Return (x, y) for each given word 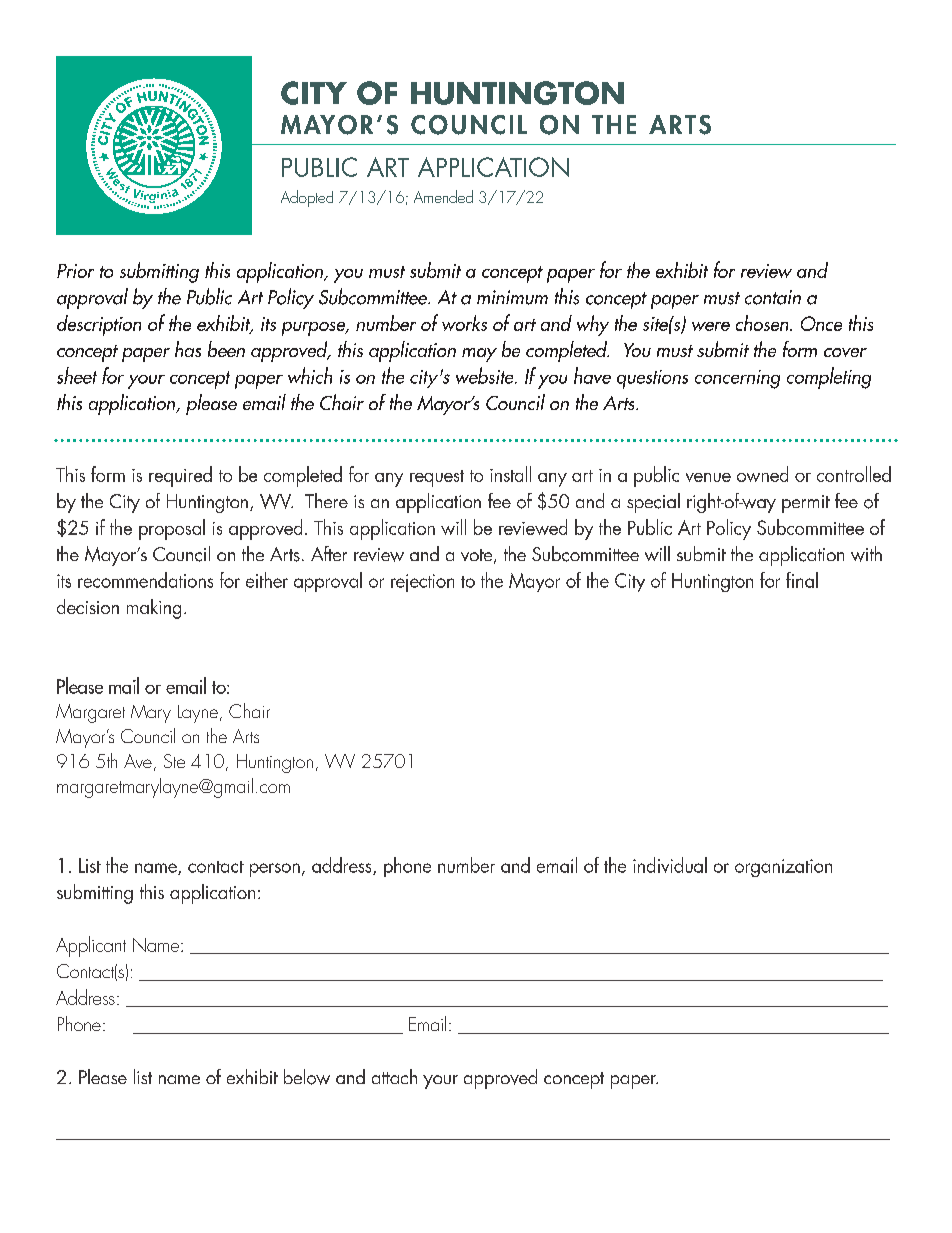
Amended (443, 196)
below (307, 1077)
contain (773, 297)
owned (762, 474)
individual (670, 865)
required (180, 476)
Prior (75, 271)
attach (394, 1076)
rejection (422, 583)
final (802, 580)
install (510, 474)
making (154, 609)
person (275, 870)
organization (783, 868)
